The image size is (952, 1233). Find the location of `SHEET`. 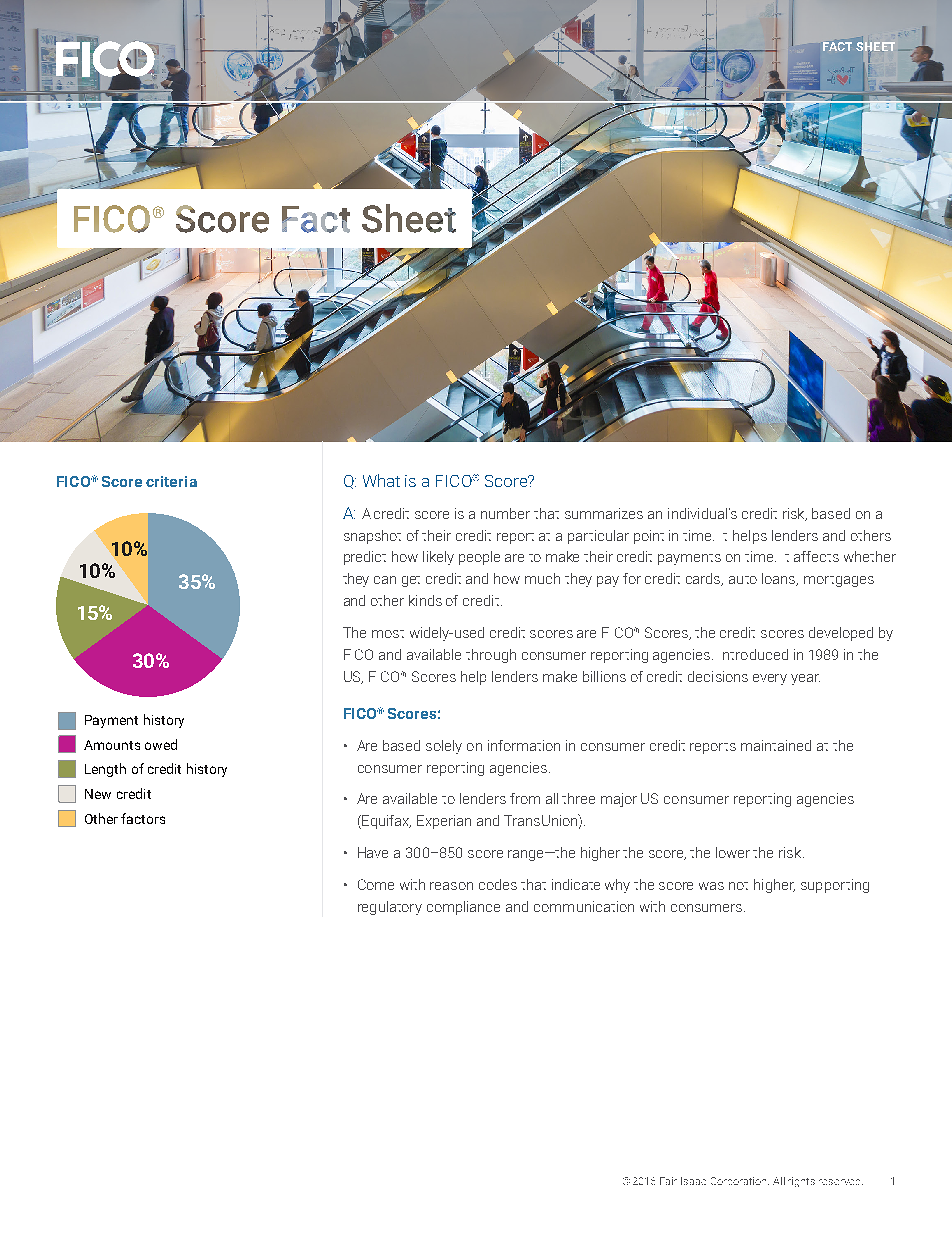

SHEET is located at coordinates (875, 48).
